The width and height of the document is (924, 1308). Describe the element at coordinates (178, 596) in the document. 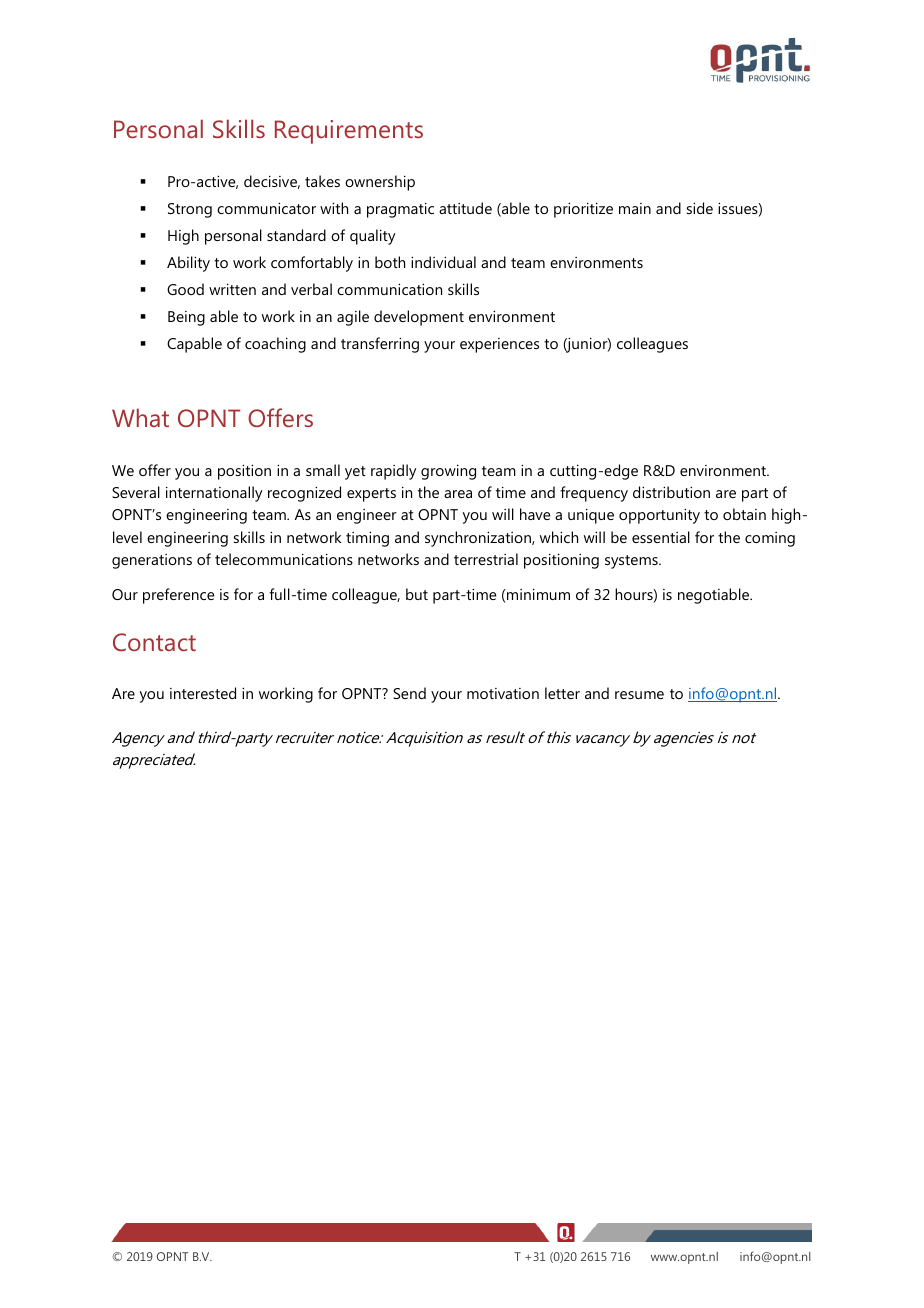

I see `preference` at that location.
